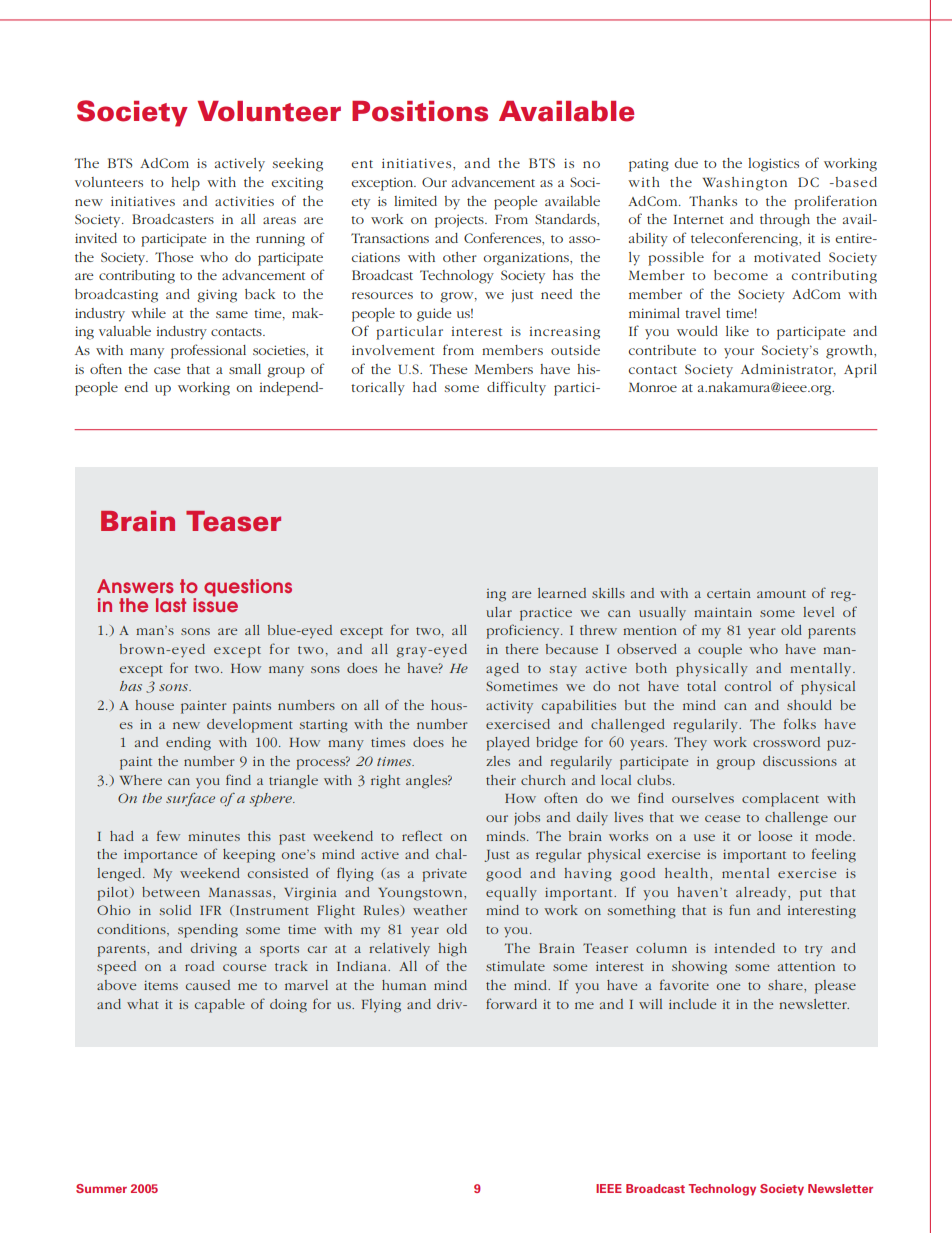 Image resolution: width=952 pixels, height=1233 pixels. I want to click on last, so click(171, 605).
